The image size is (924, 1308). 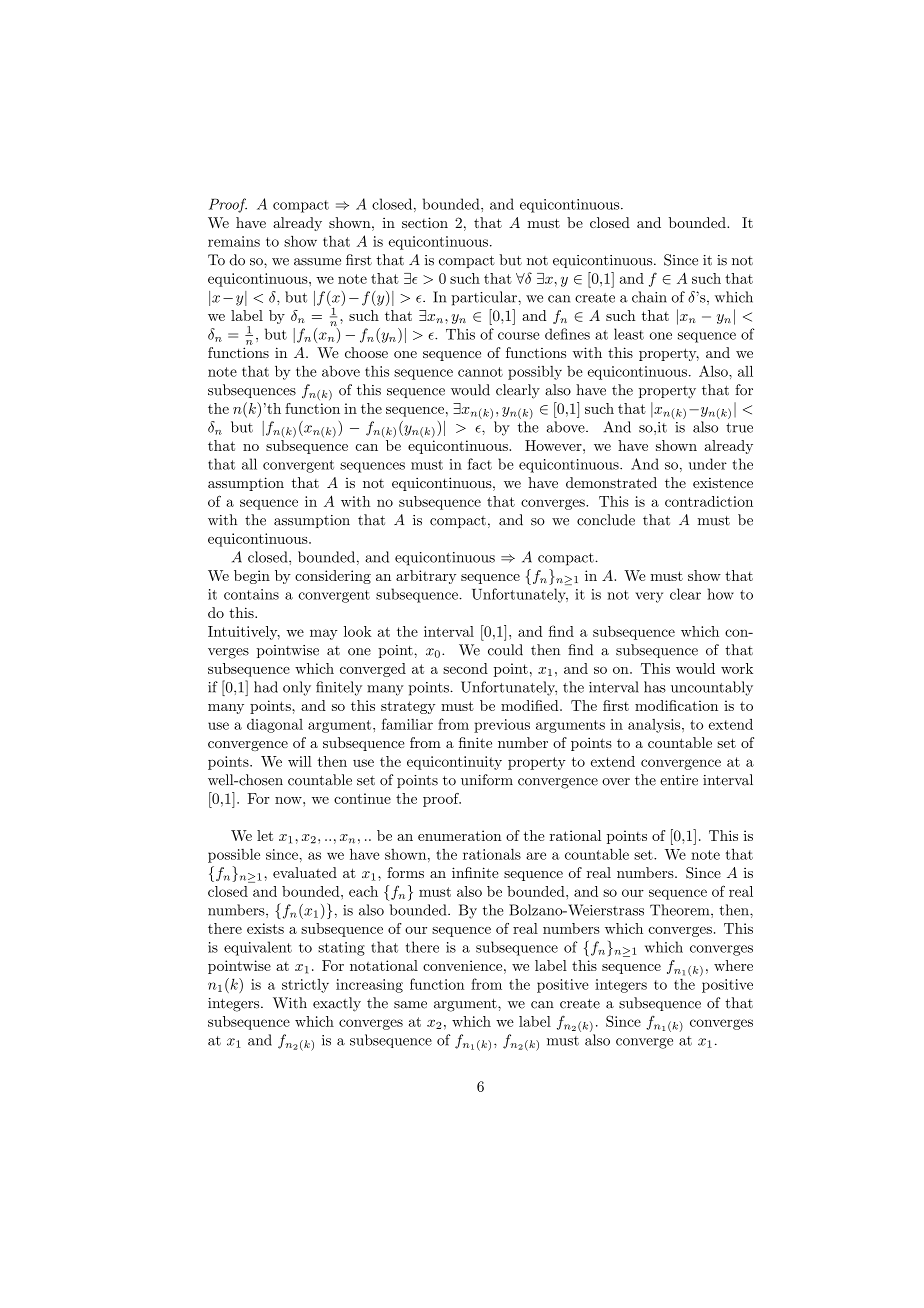 I want to click on chain, so click(x=649, y=297).
